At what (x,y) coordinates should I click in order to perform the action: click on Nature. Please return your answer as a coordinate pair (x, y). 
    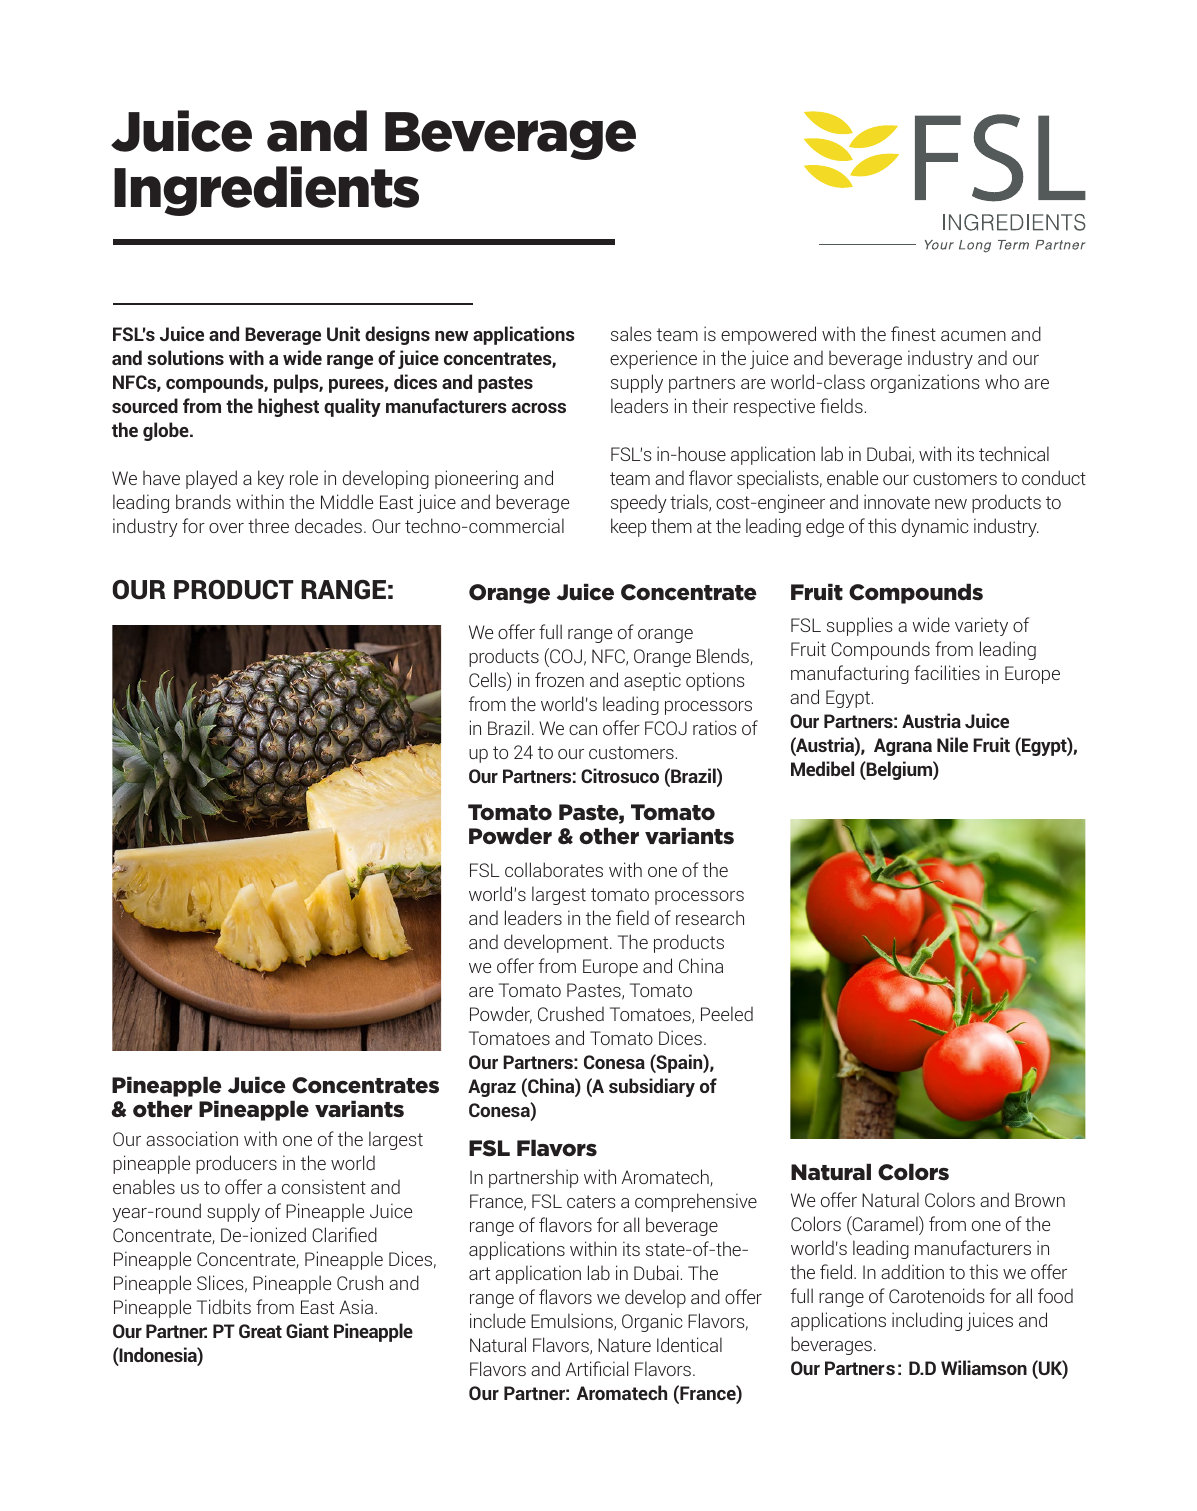
    Looking at the image, I should click on (624, 1345).
